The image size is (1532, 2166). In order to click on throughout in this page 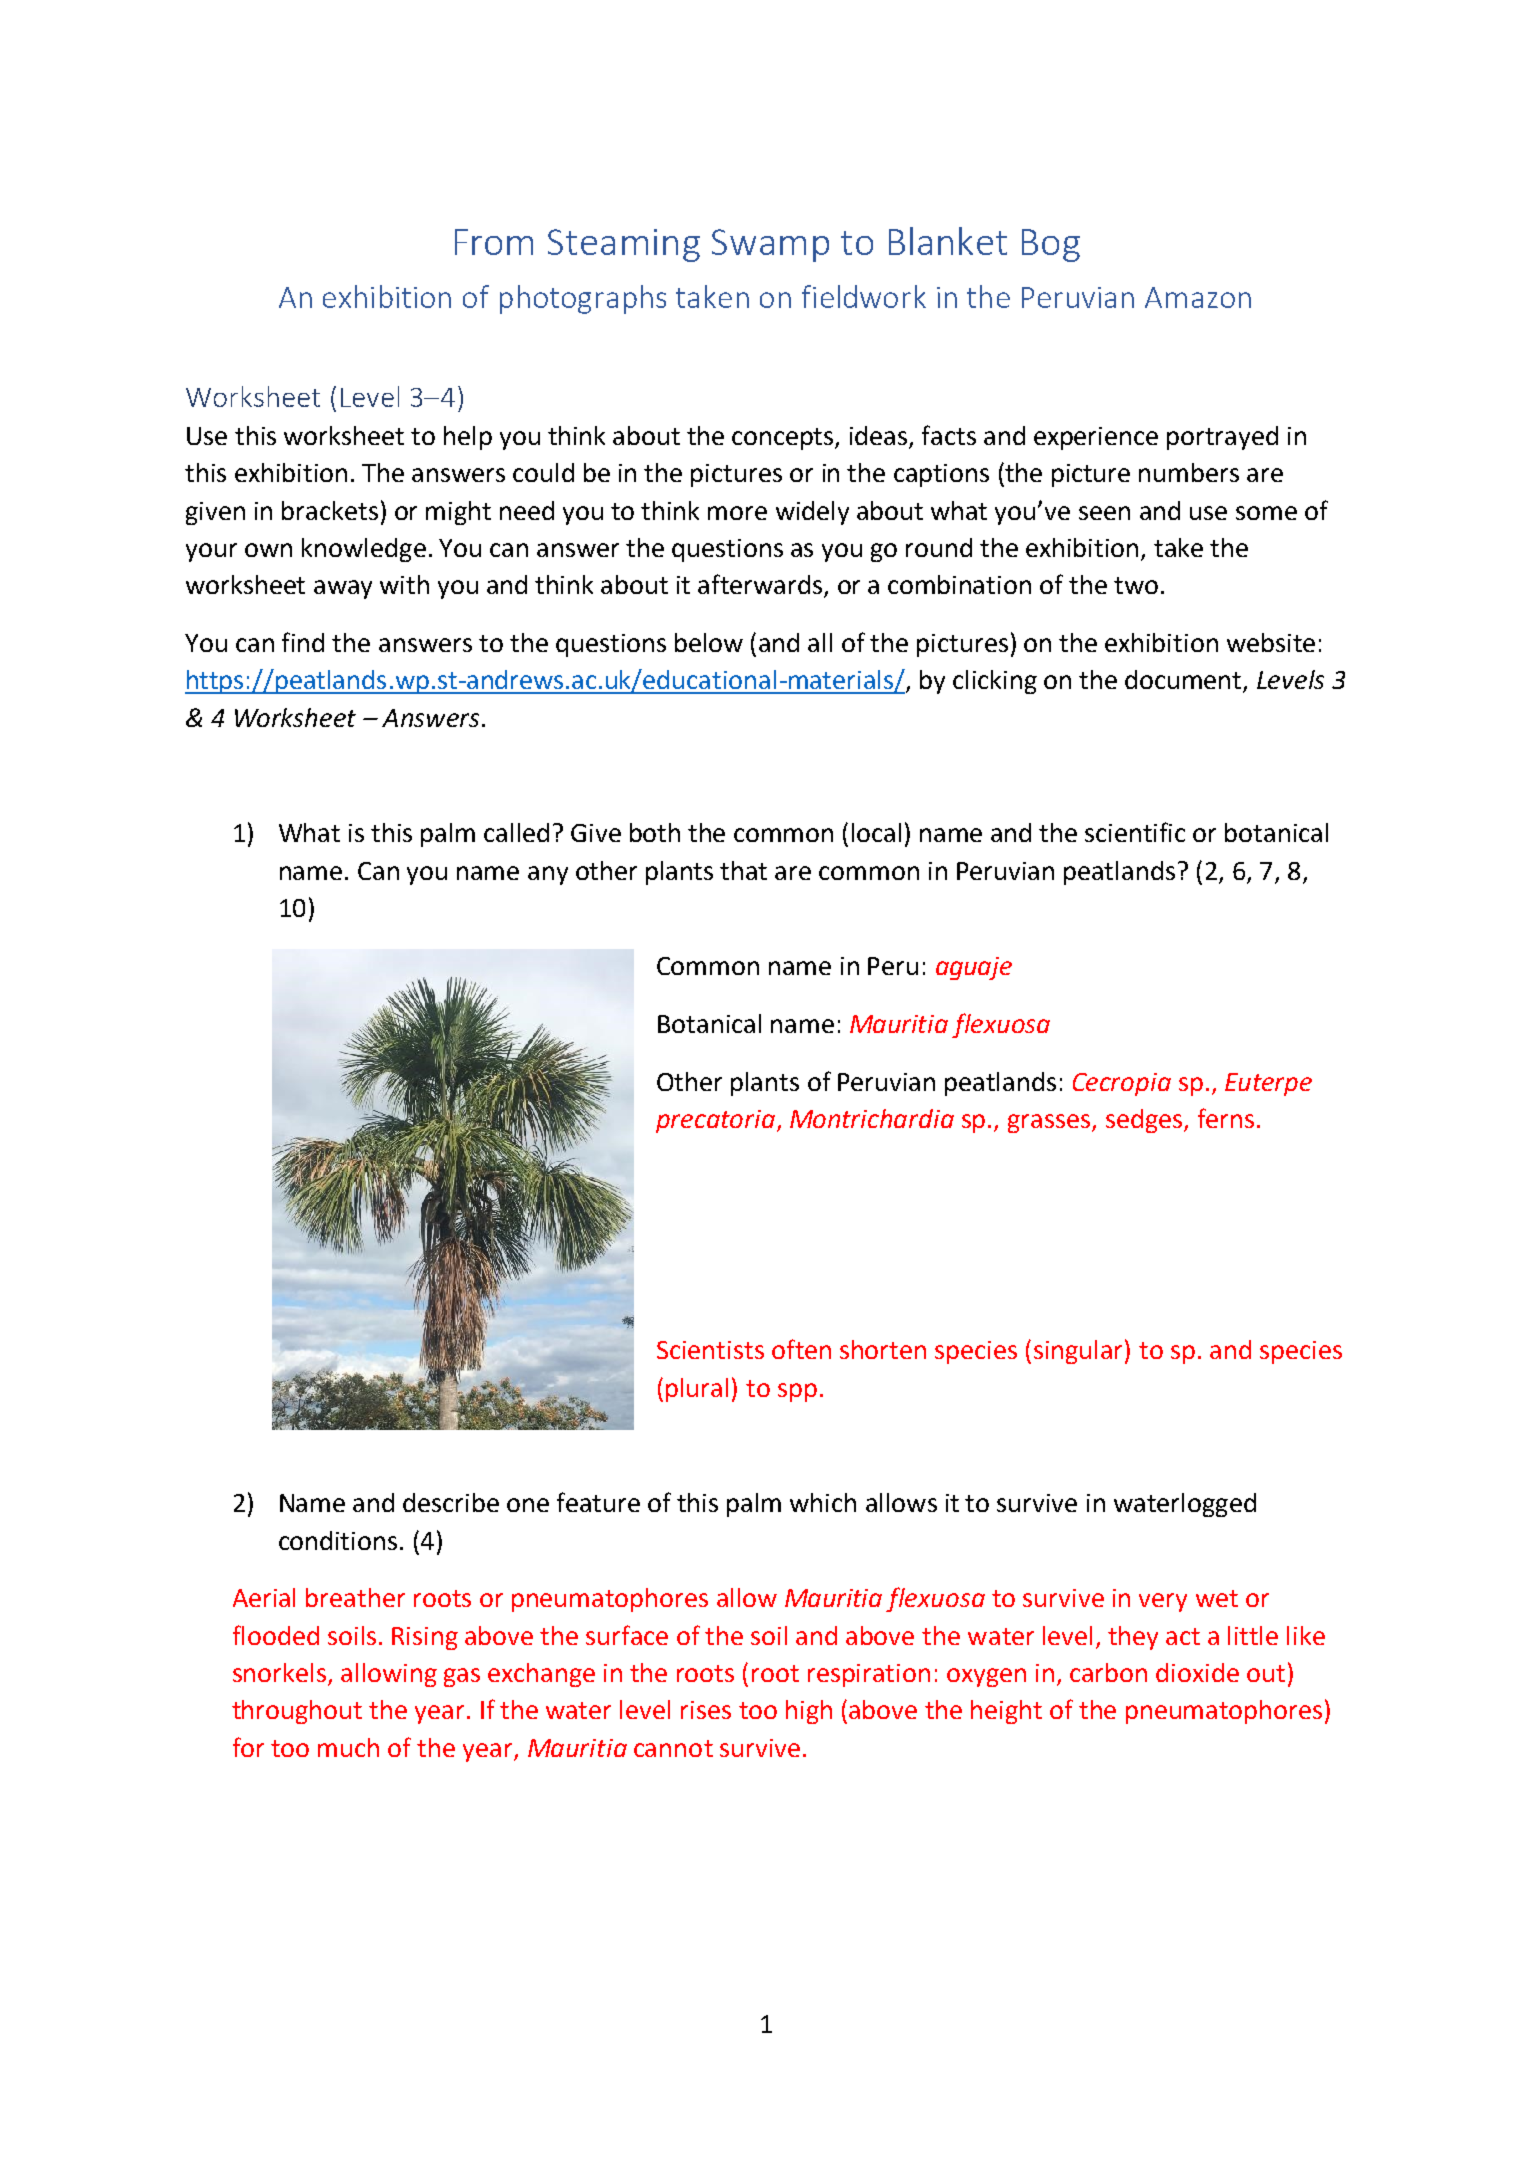, I will do `click(297, 1712)`.
